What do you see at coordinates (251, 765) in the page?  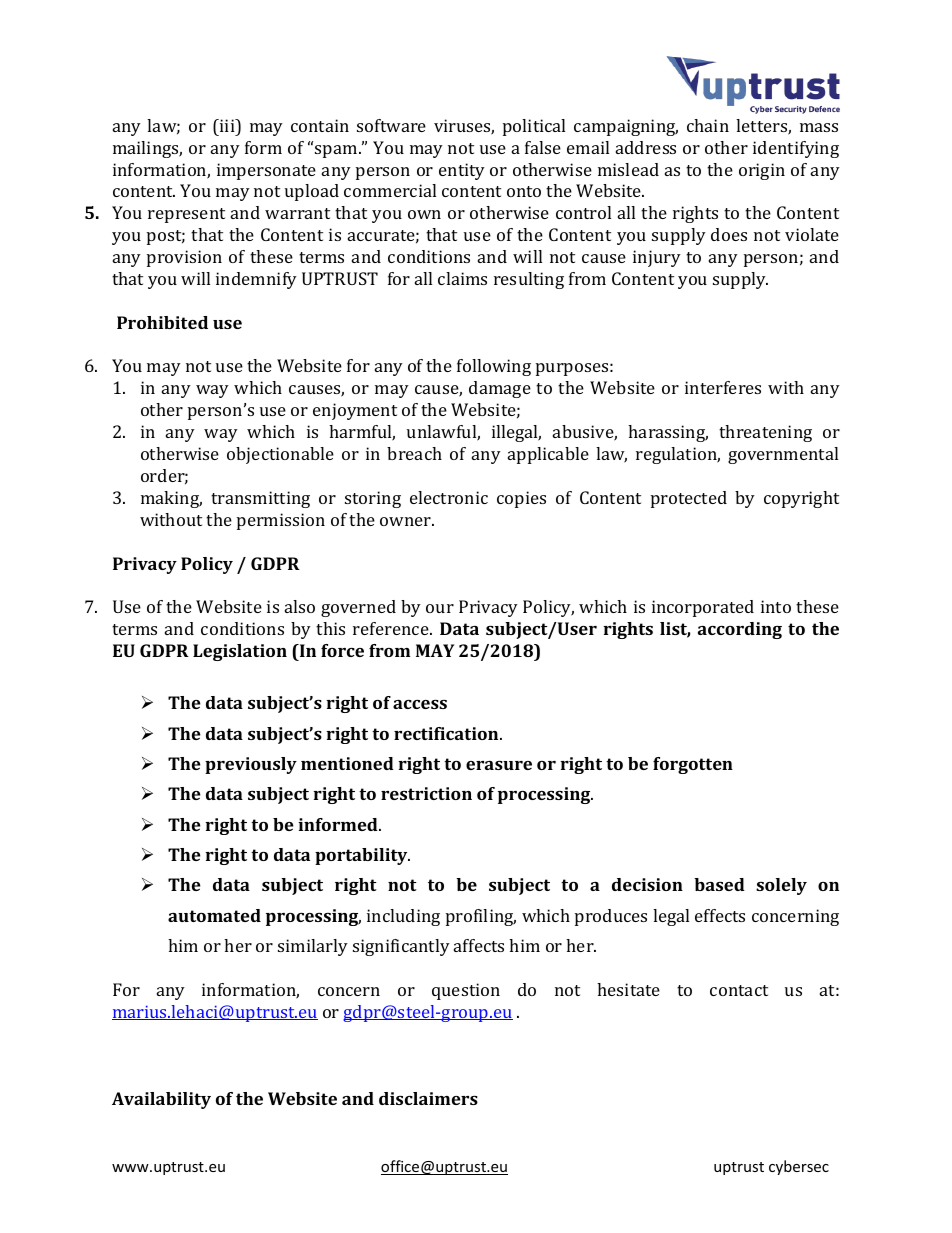 I see `previously` at bounding box center [251, 765].
